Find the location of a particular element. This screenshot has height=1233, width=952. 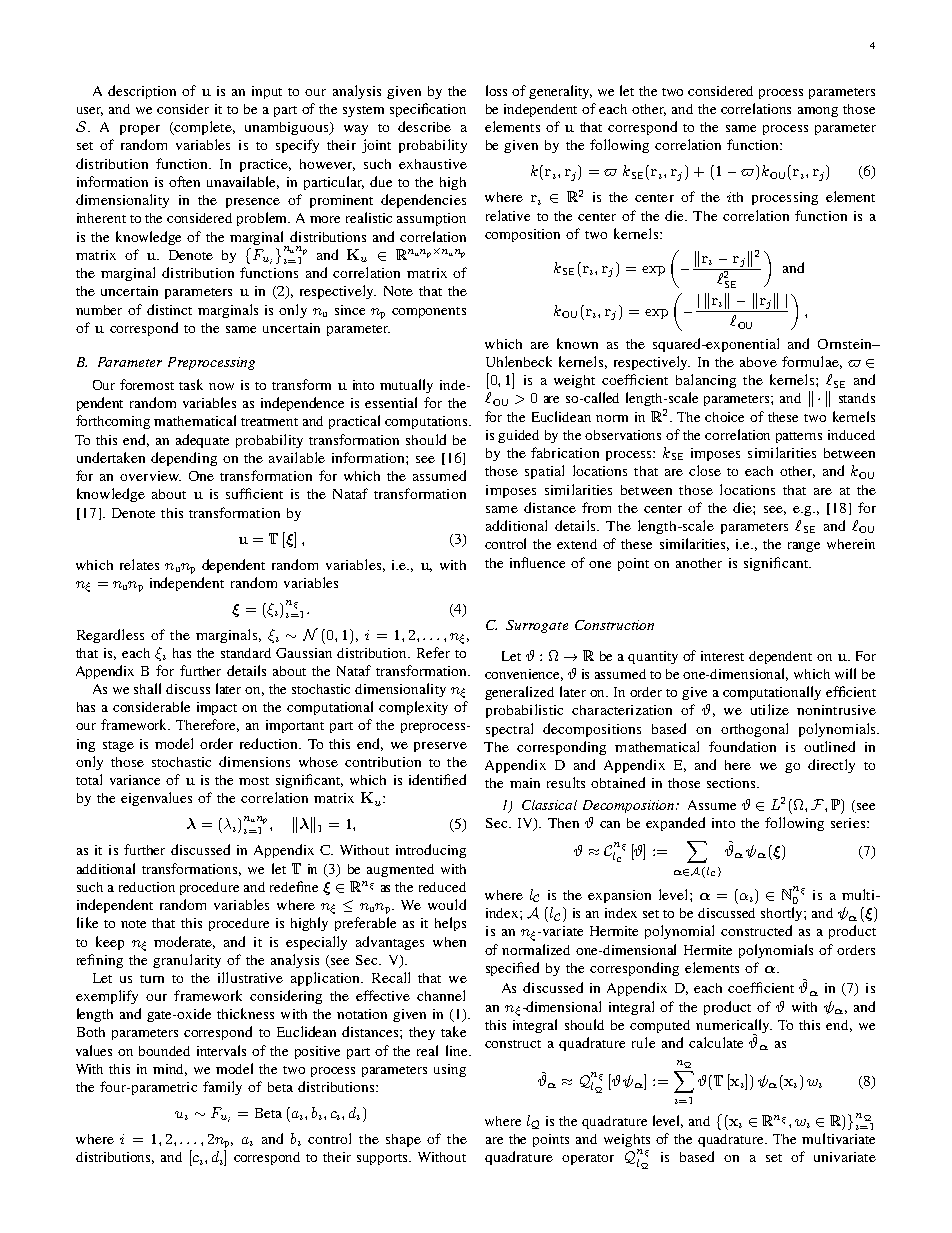

above is located at coordinates (758, 362).
